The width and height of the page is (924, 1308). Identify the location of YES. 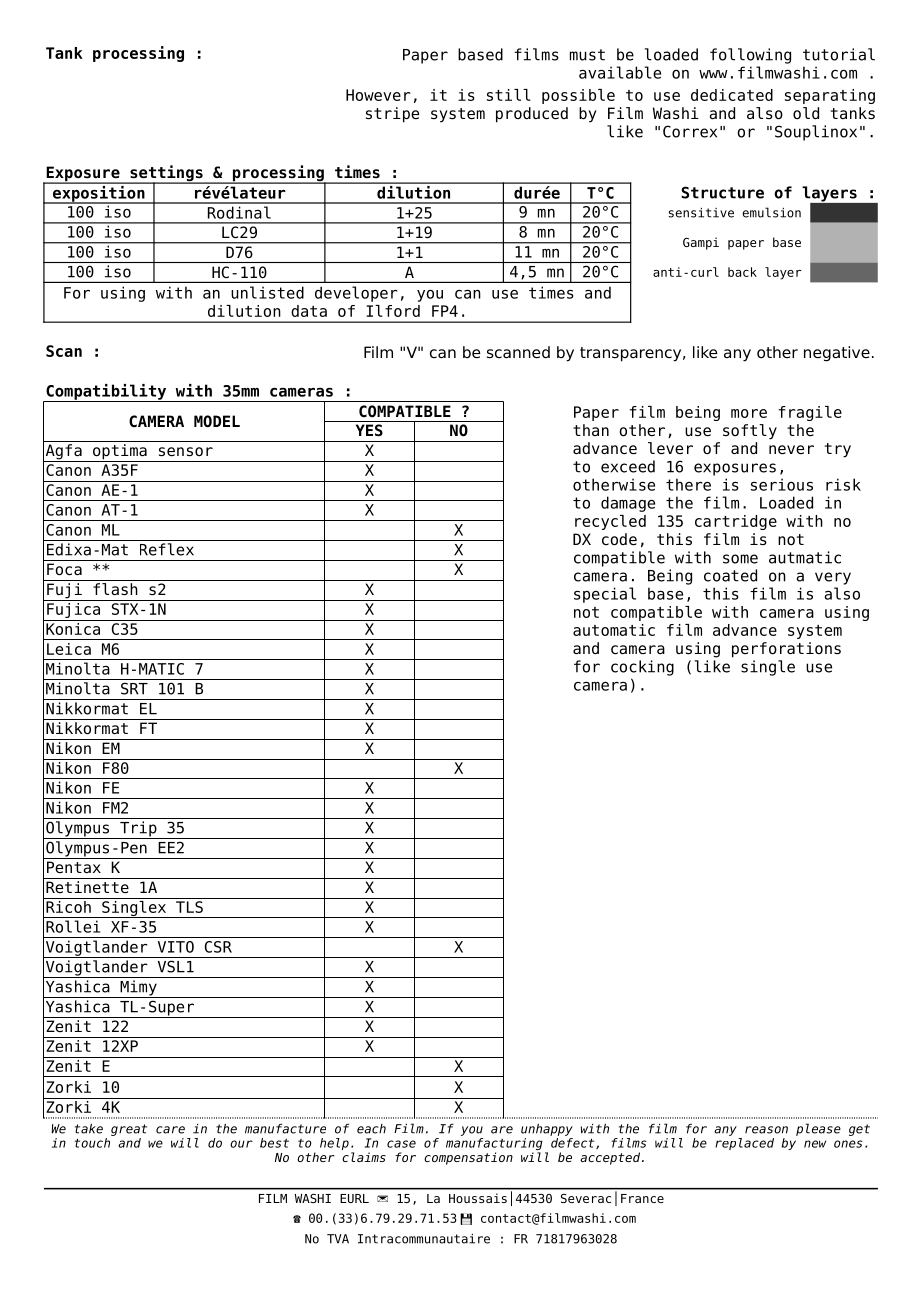
(369, 430).
